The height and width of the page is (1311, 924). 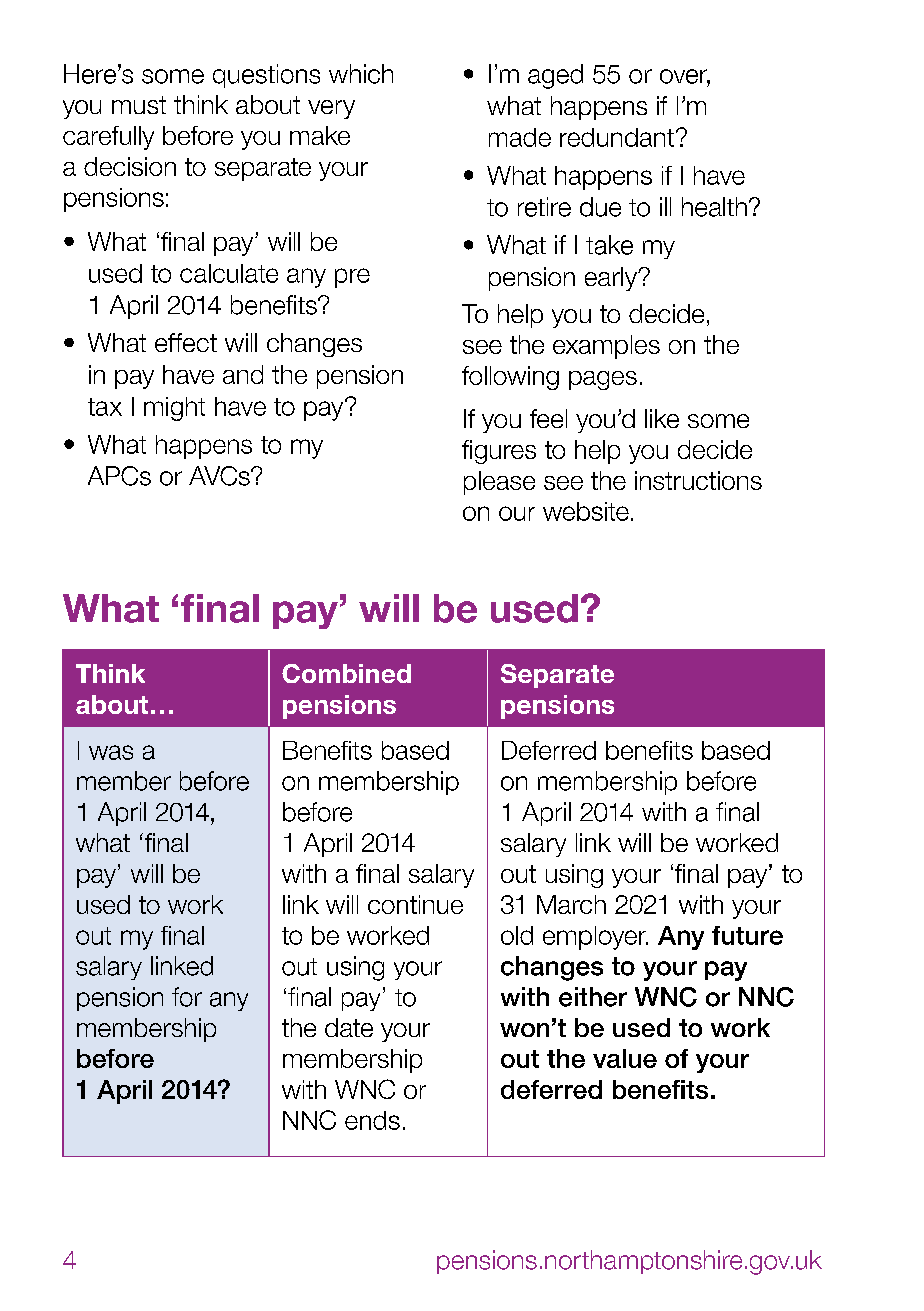 What do you see at coordinates (499, 452) in the page?
I see `figures` at bounding box center [499, 452].
